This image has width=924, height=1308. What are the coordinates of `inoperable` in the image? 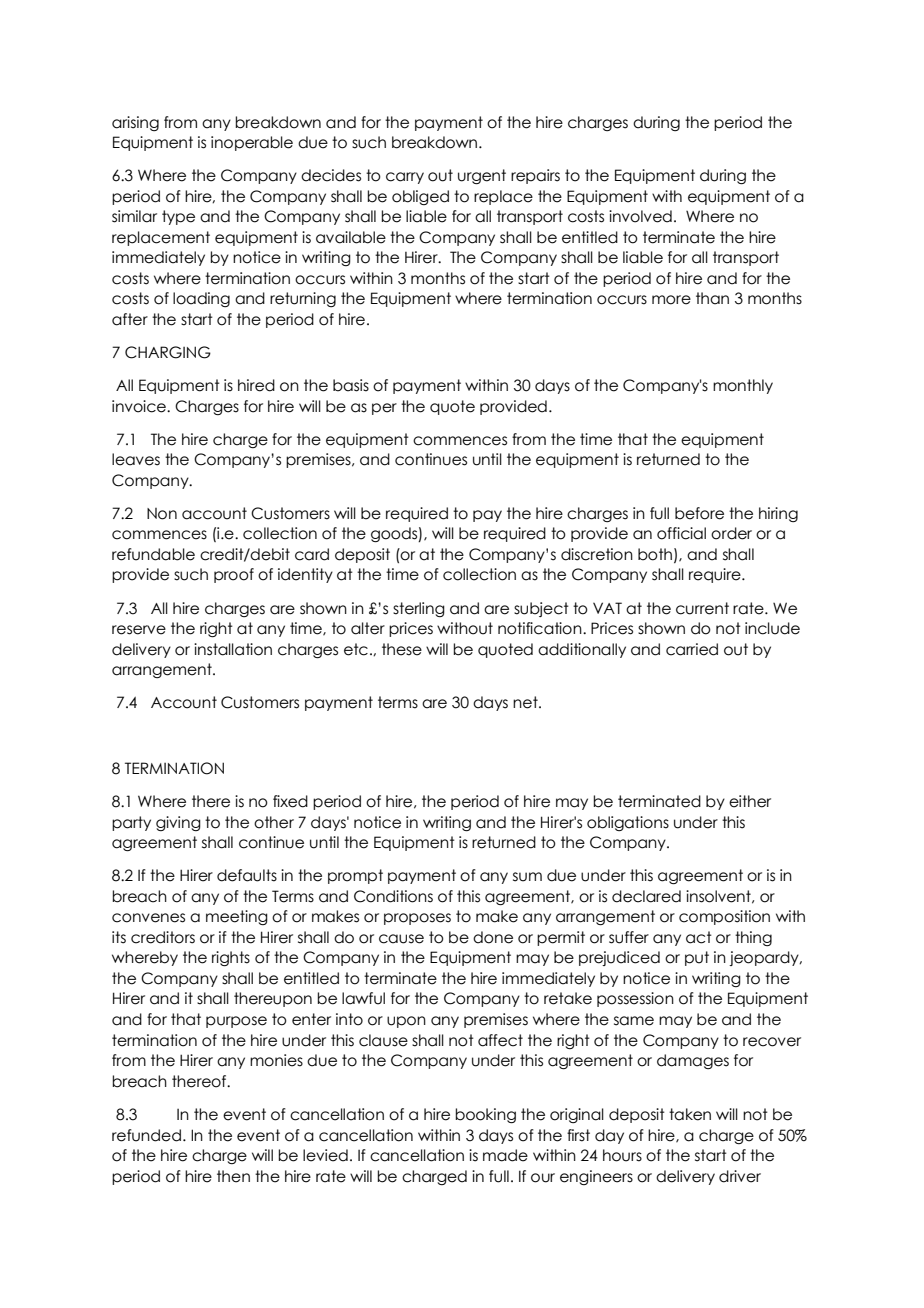 It's located at (252, 143).
